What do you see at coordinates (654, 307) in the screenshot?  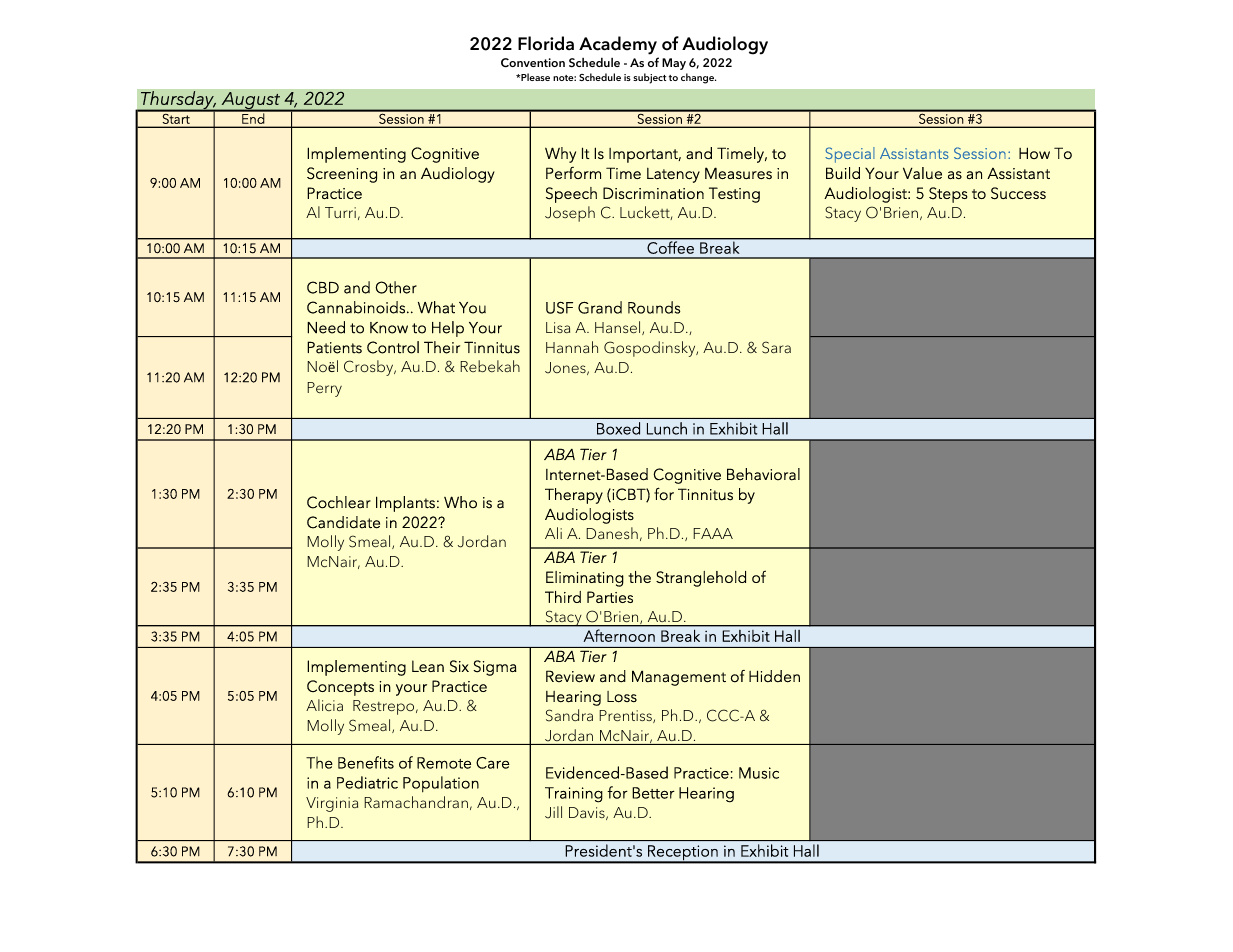 I see `Rounds` at bounding box center [654, 307].
